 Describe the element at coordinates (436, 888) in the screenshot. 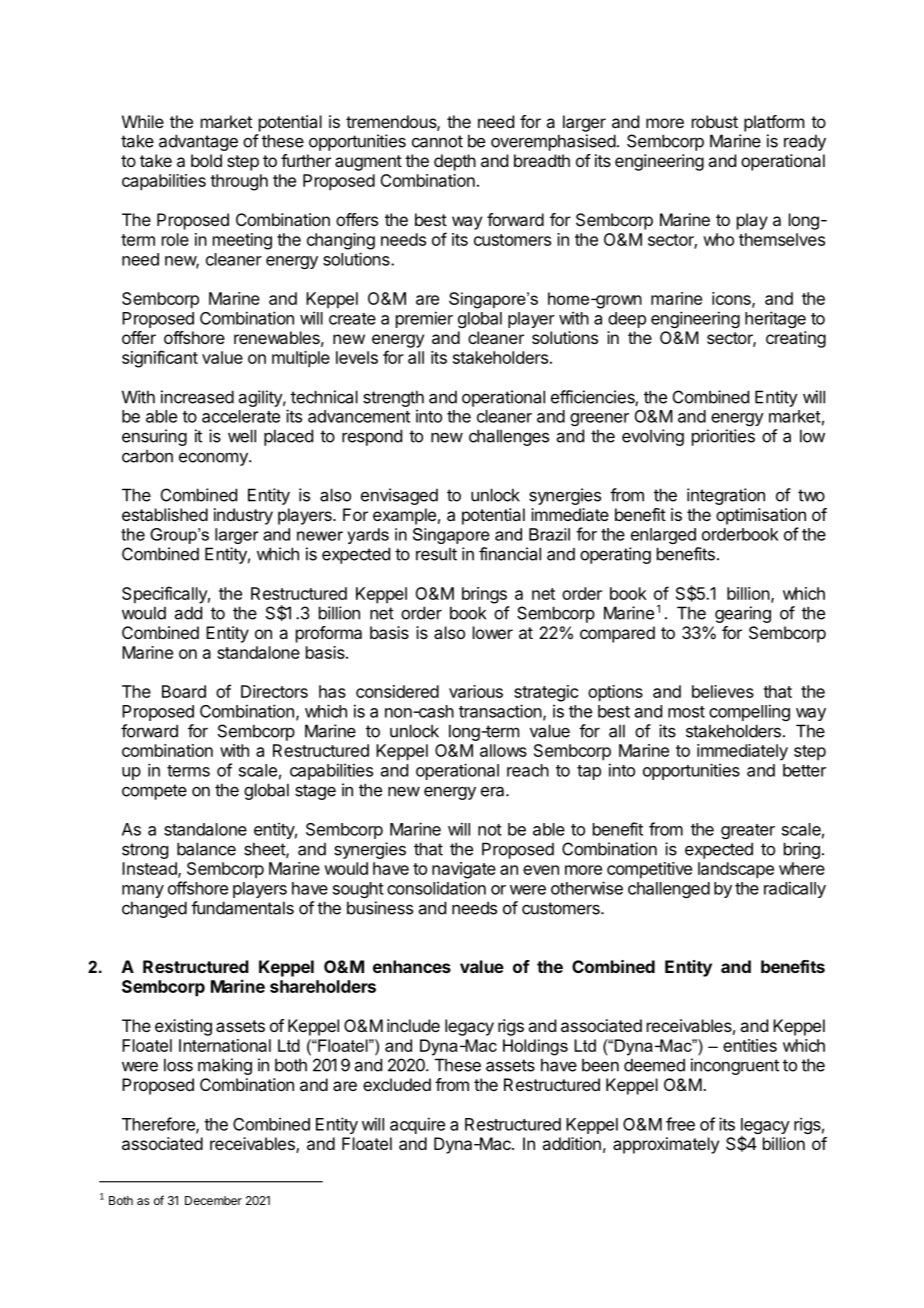

I see `consolidation` at that location.
